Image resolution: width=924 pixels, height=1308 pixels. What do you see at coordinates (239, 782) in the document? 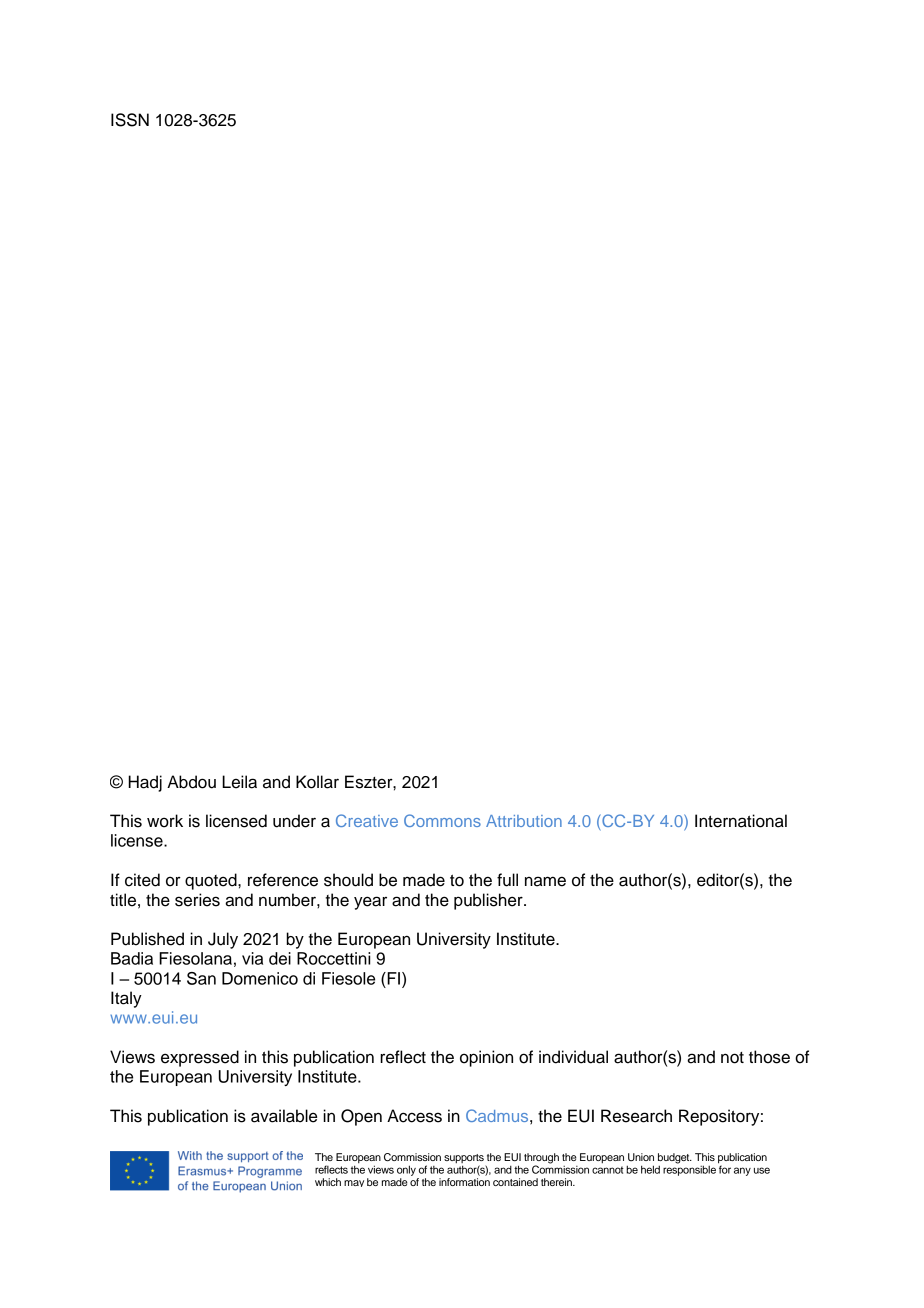
I see `Leila` at bounding box center [239, 782].
